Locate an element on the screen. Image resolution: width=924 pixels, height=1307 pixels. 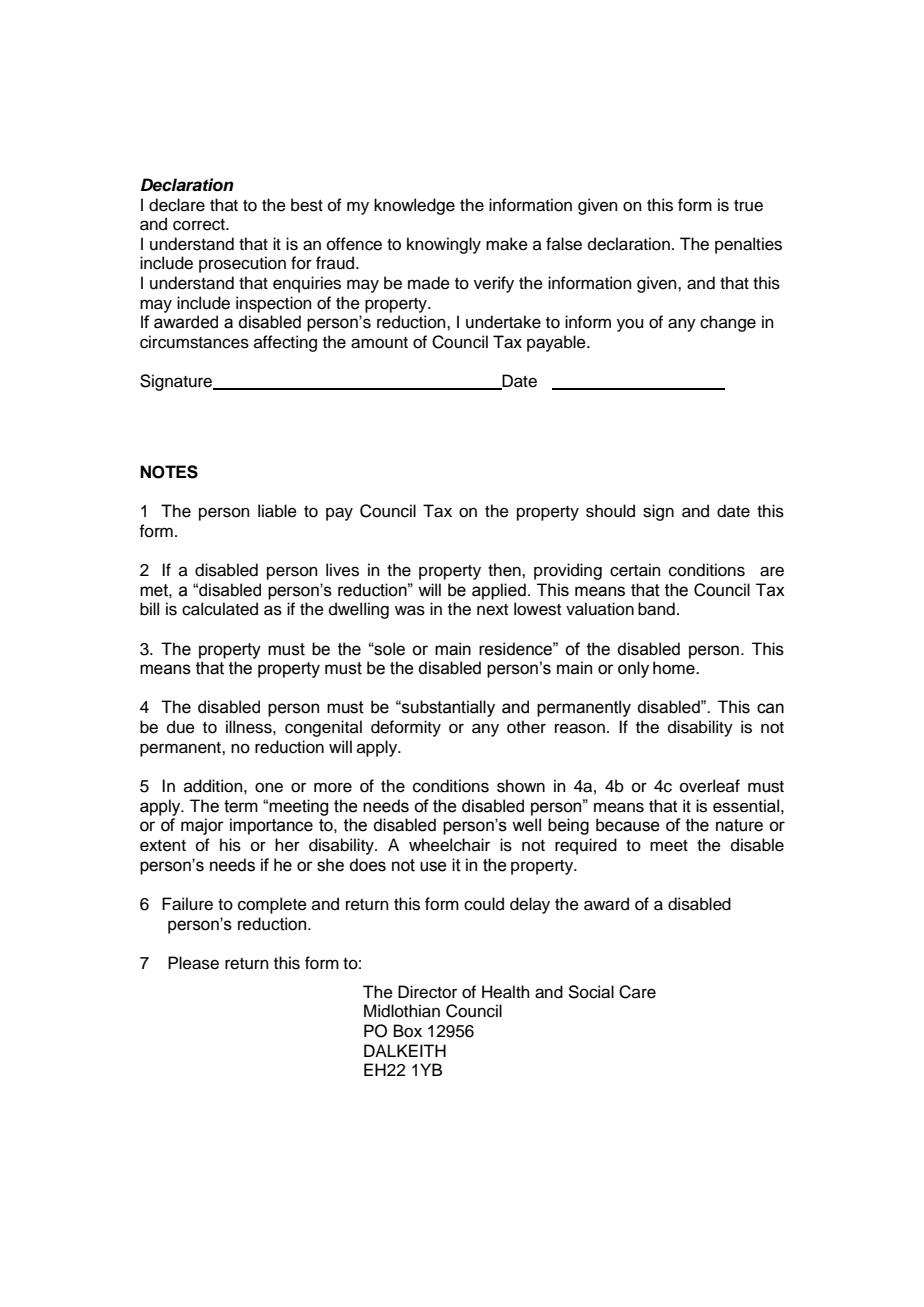
Please is located at coordinates (193, 963).
